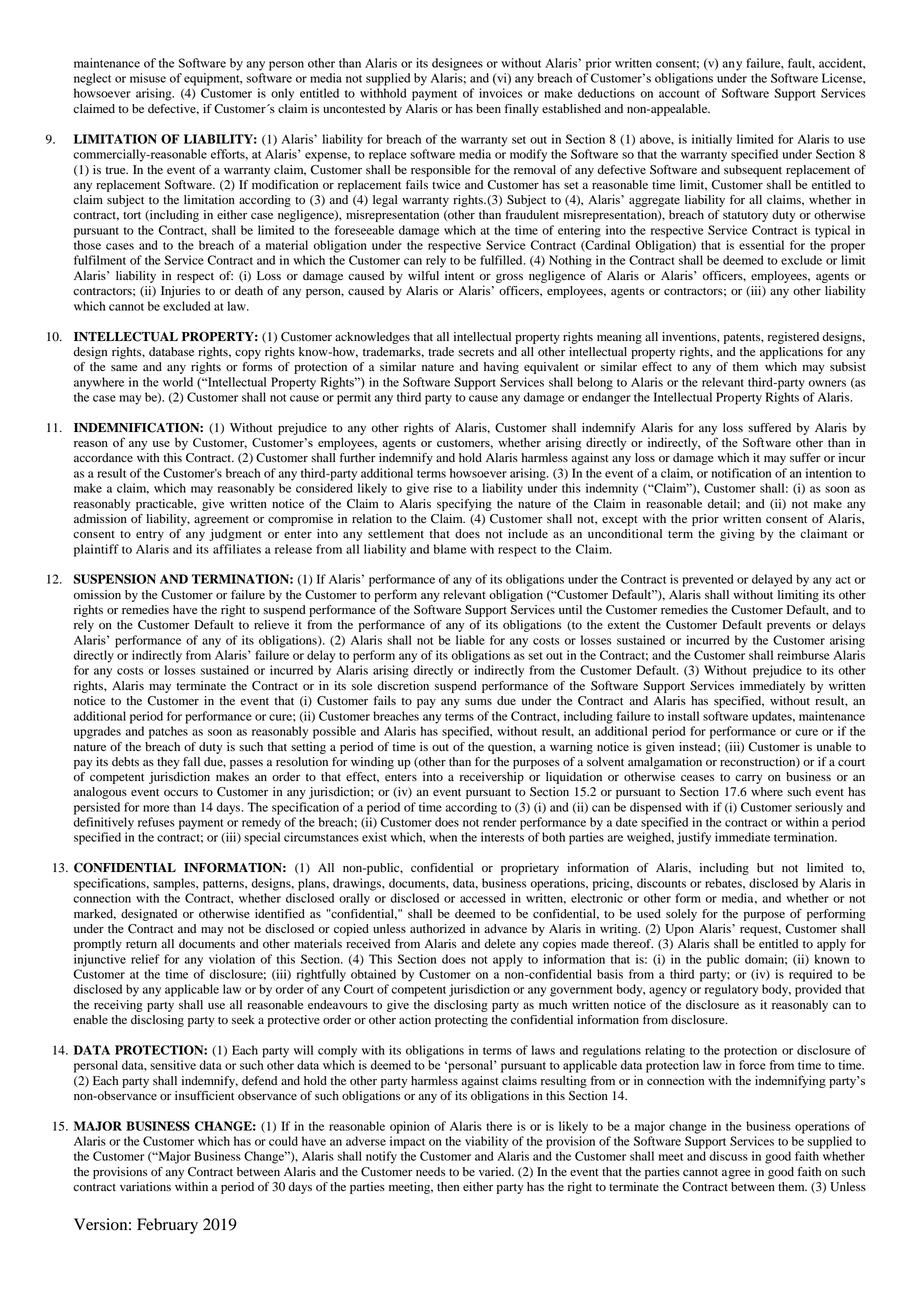 The width and height of the document is (924, 1308). I want to click on initially, so click(712, 140).
